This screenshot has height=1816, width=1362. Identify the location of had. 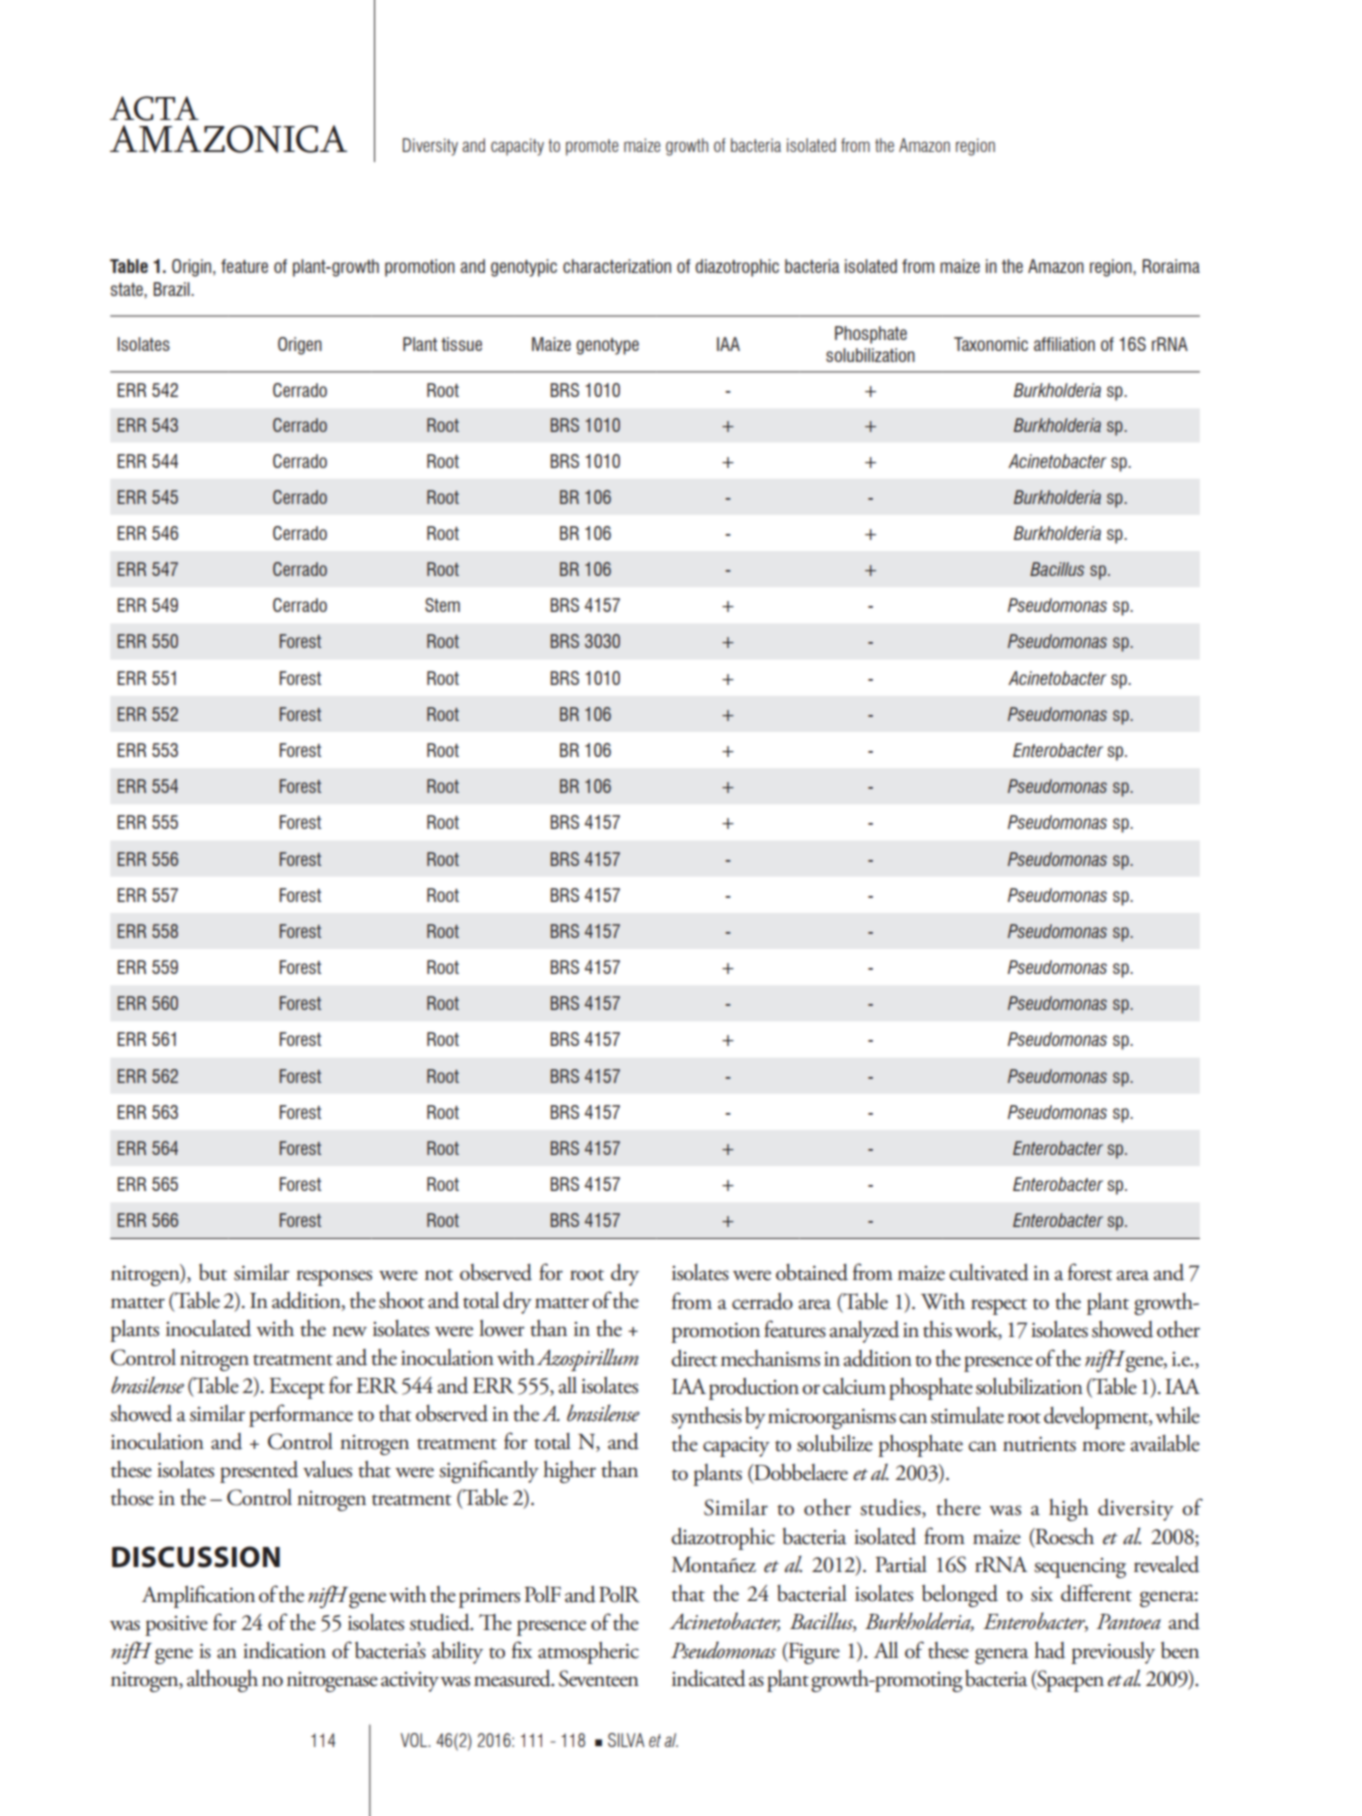
(1049, 1650).
